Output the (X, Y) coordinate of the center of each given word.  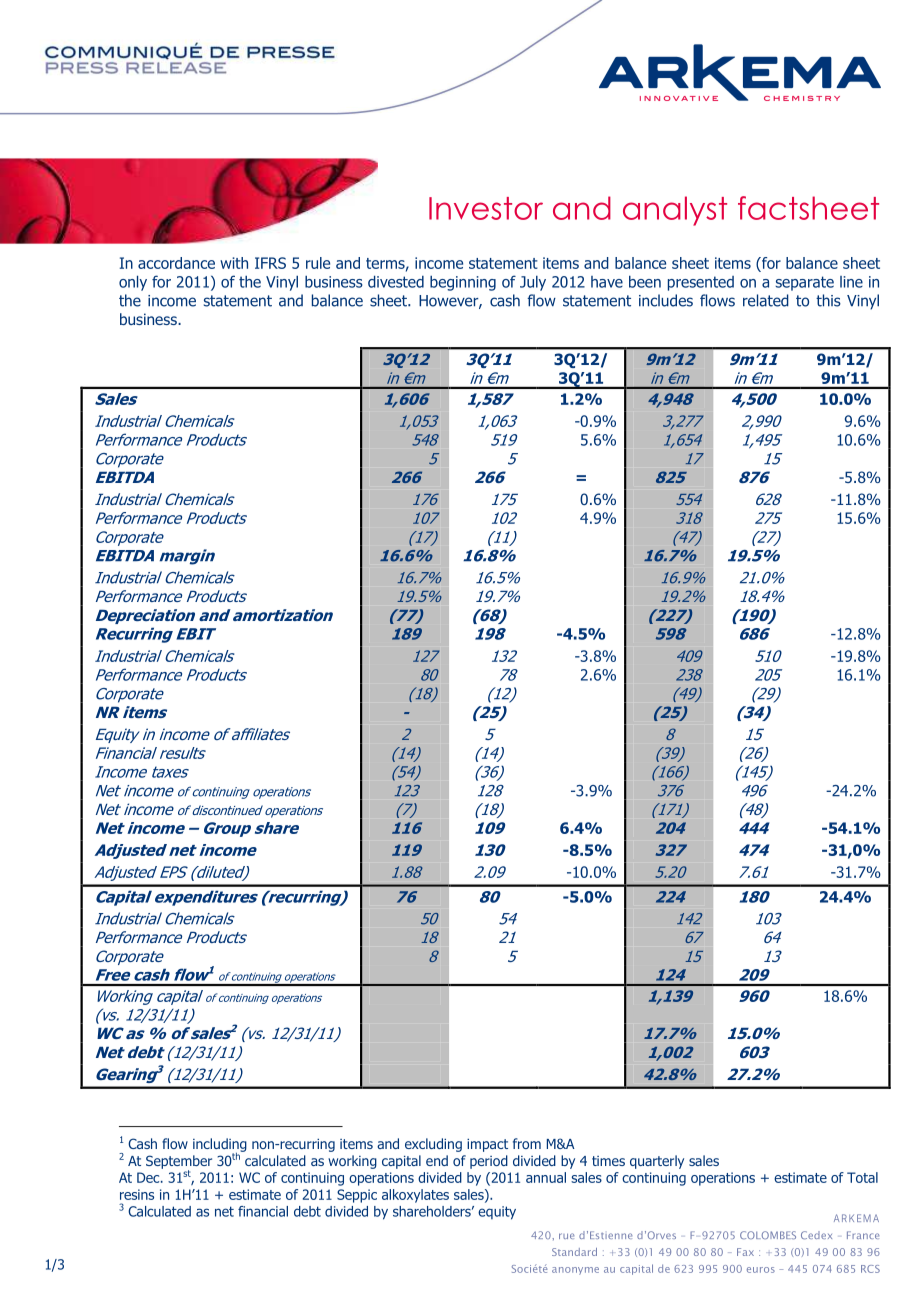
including (220, 1146)
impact (487, 1145)
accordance (176, 263)
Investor (486, 208)
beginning (463, 283)
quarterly (657, 1162)
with (234, 263)
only (133, 283)
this (828, 300)
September (179, 1163)
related (766, 300)
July (533, 283)
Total (862, 1177)
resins (137, 1194)
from (527, 1143)
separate (804, 283)
